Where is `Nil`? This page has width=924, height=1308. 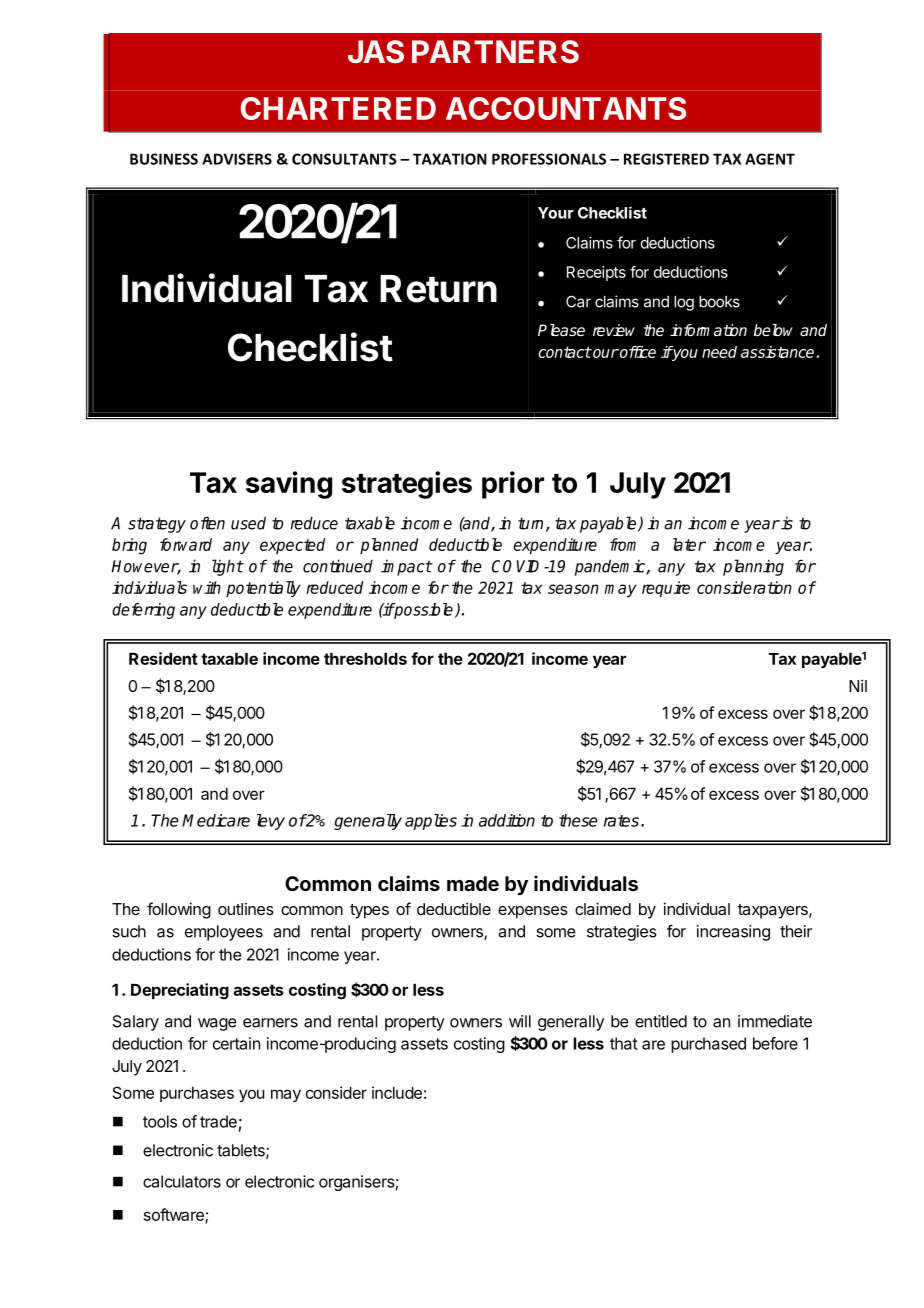 Nil is located at coordinates (858, 685).
